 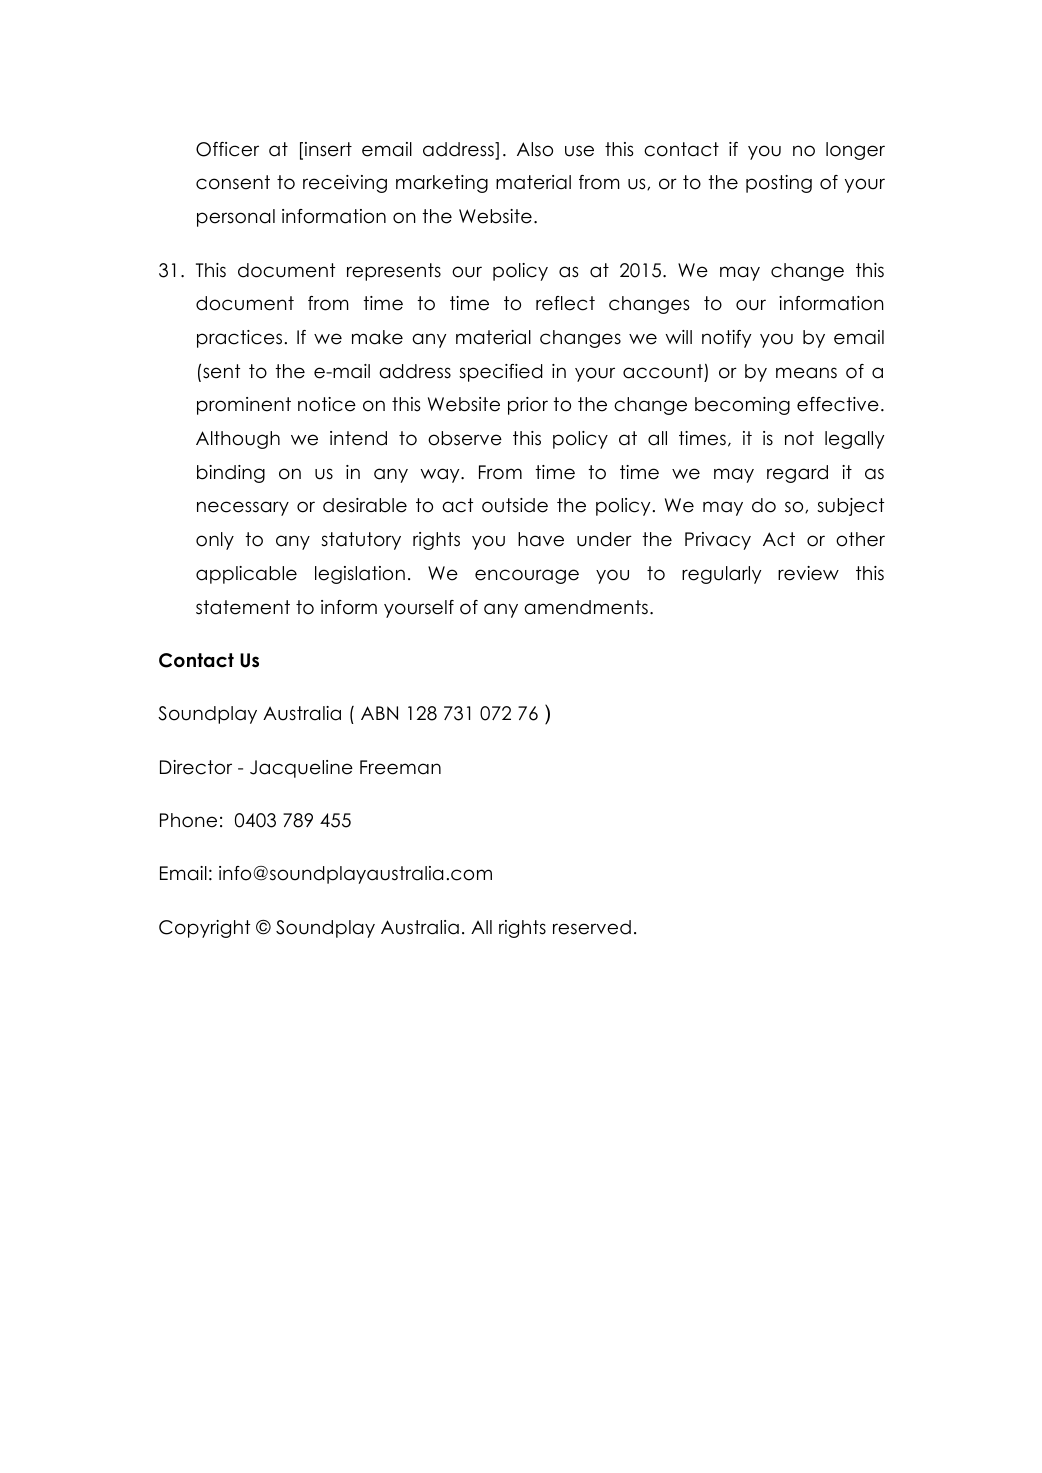 What do you see at coordinates (806, 373) in the screenshot?
I see `means` at bounding box center [806, 373].
